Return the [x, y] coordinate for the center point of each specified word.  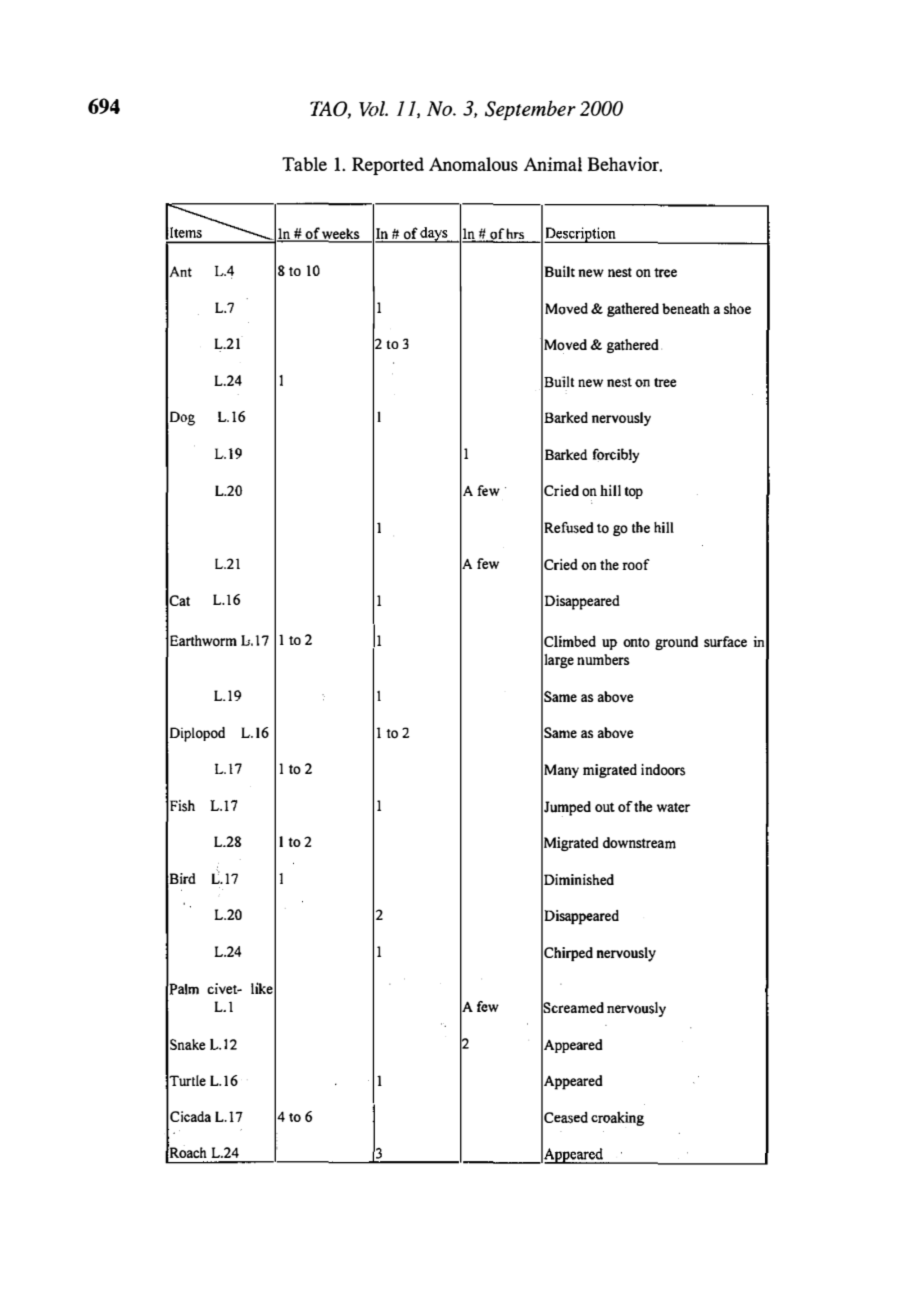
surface [725, 641]
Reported [388, 166]
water [674, 808]
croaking [618, 1118]
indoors [663, 770]
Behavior [624, 164]
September [530, 110]
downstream [639, 843]
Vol [373, 109]
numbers [603, 659]
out [605, 807]
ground [676, 643]
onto [636, 643]
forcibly [616, 455]
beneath [686, 308]
